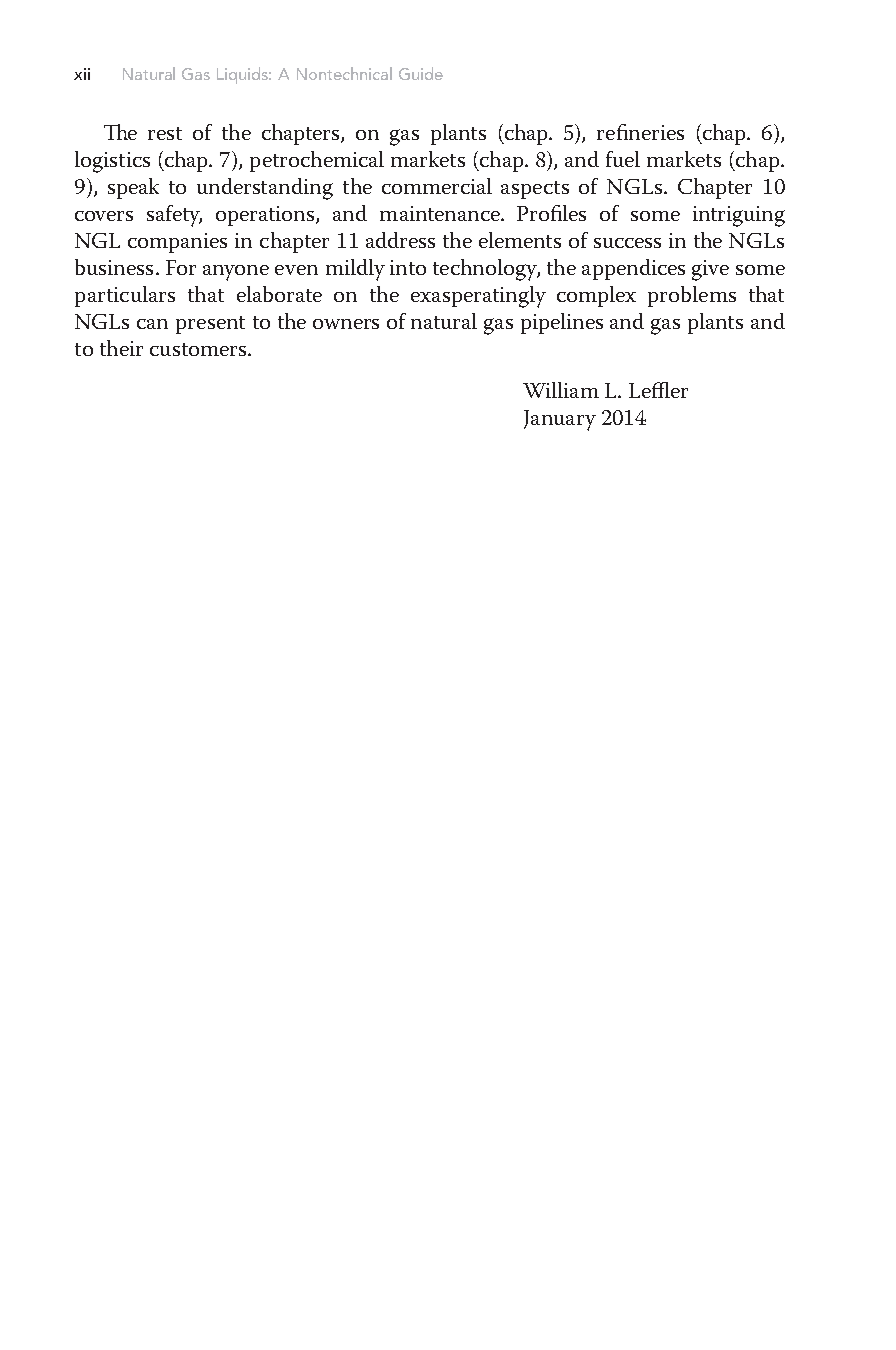  I want to click on fuel, so click(623, 159).
